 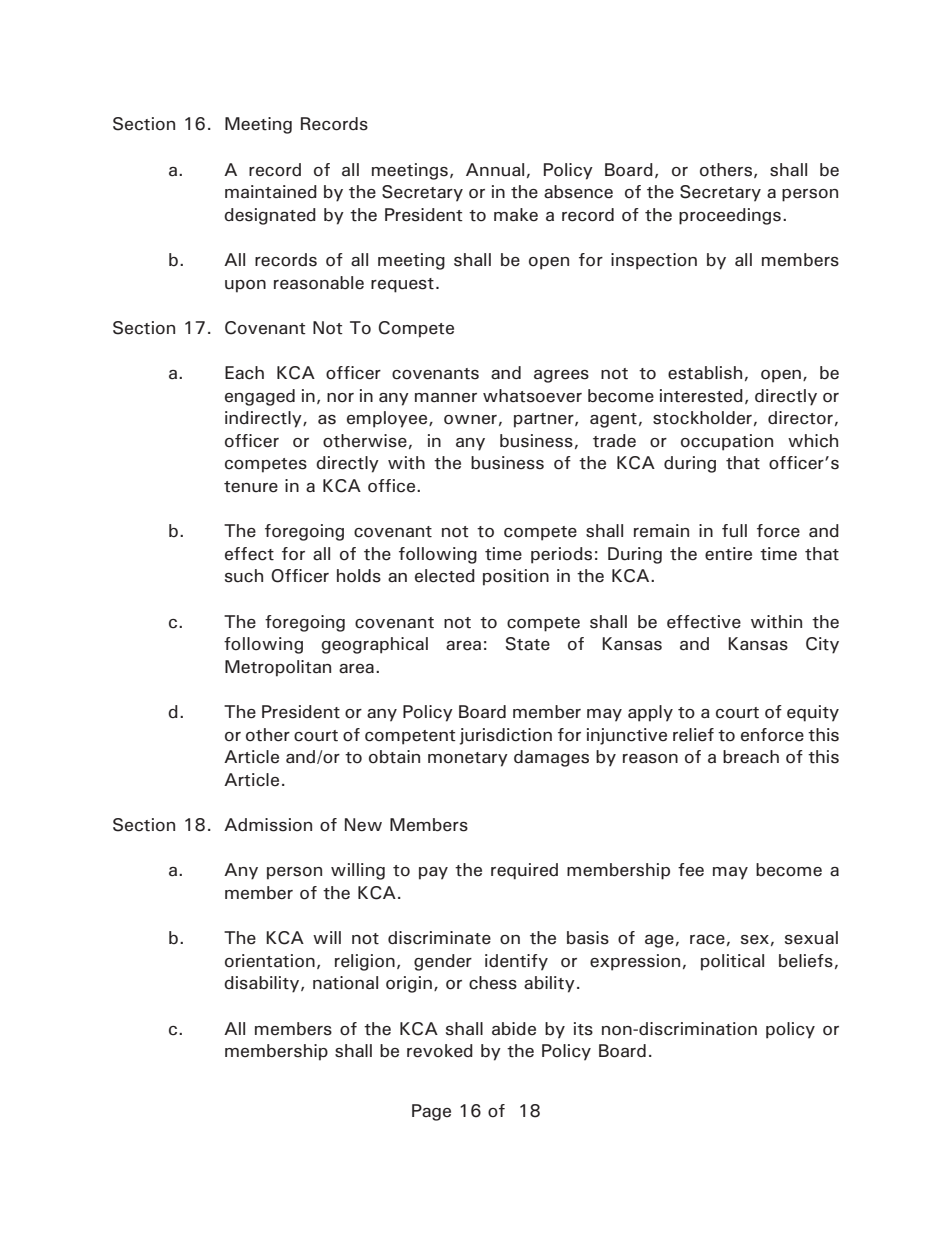 I want to click on relief, so click(x=693, y=735).
